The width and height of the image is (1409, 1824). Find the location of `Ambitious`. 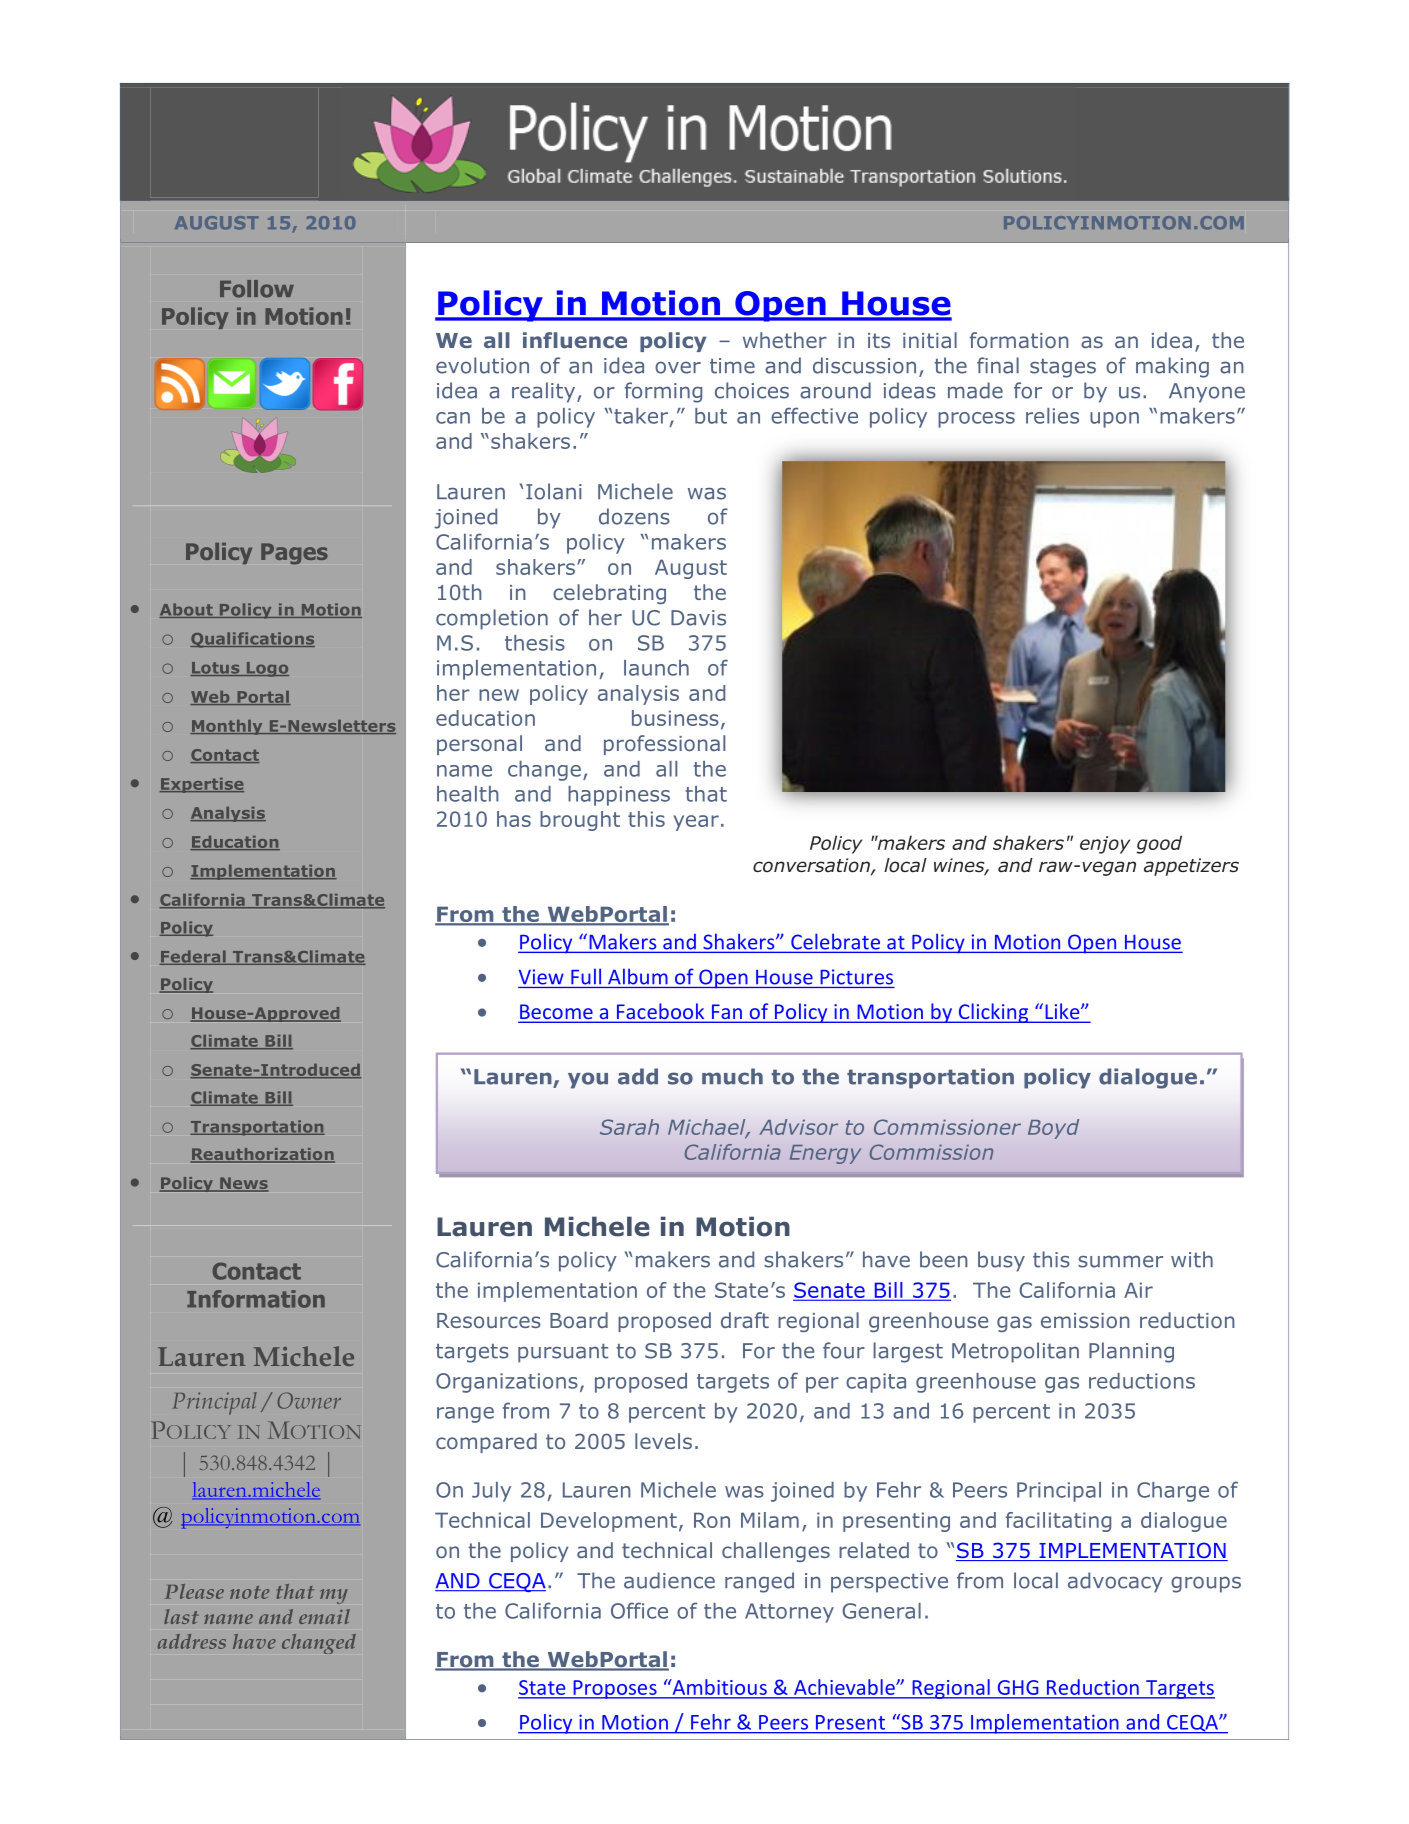

Ambitious is located at coordinates (718, 1687).
